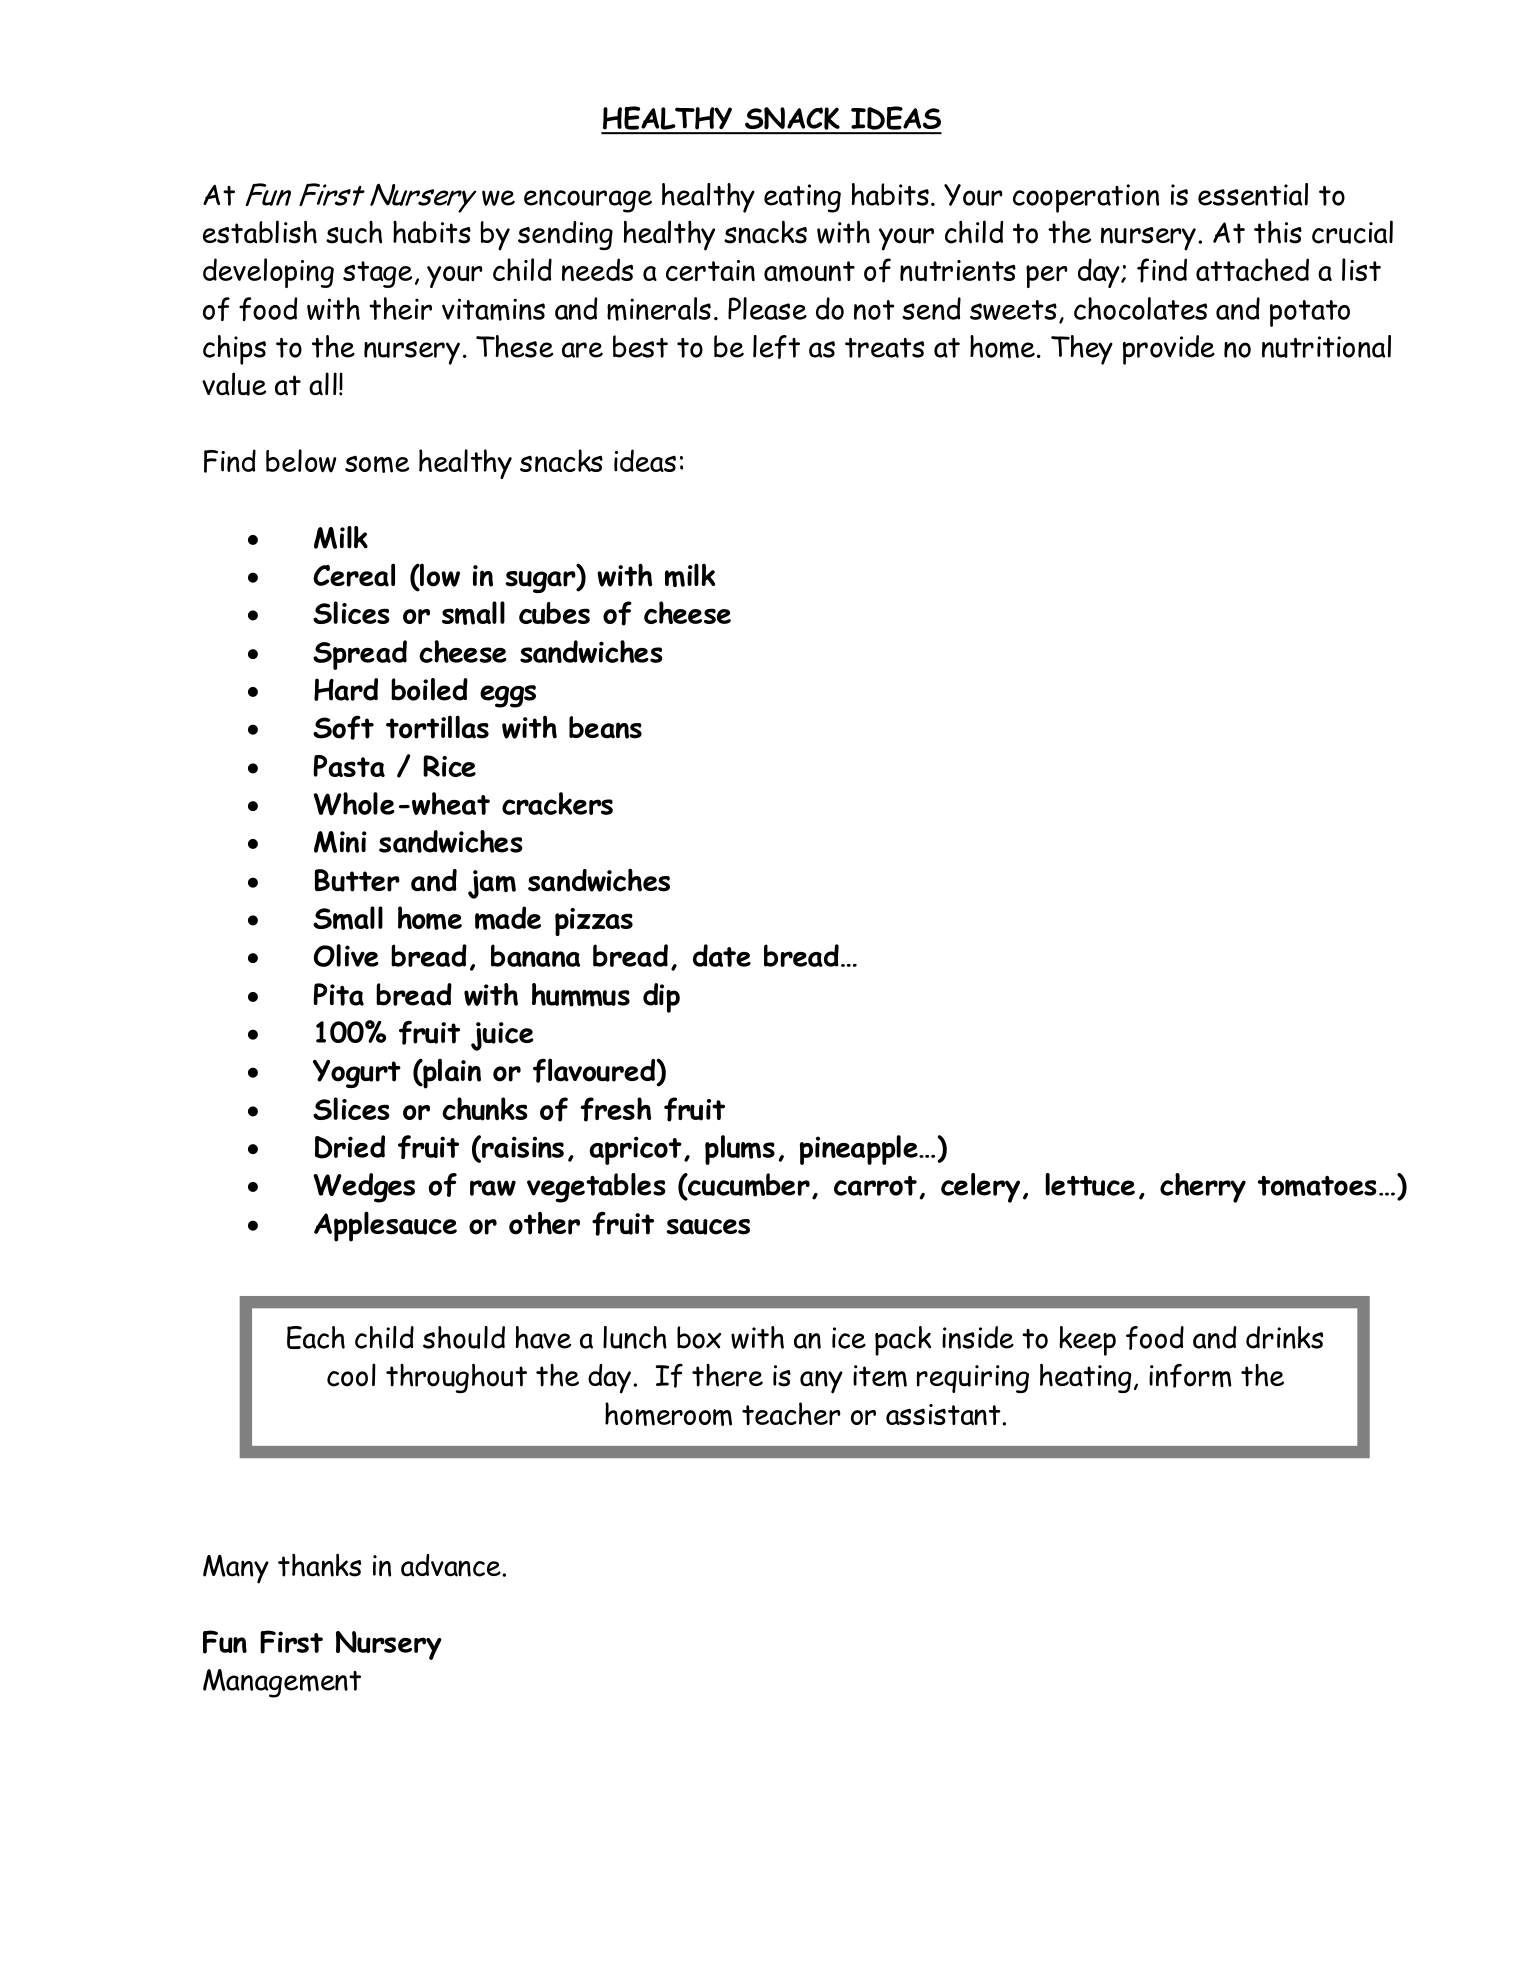 This screenshot has width=1520, height=1967. Describe the element at coordinates (1169, 350) in the screenshot. I see `provide` at that location.
